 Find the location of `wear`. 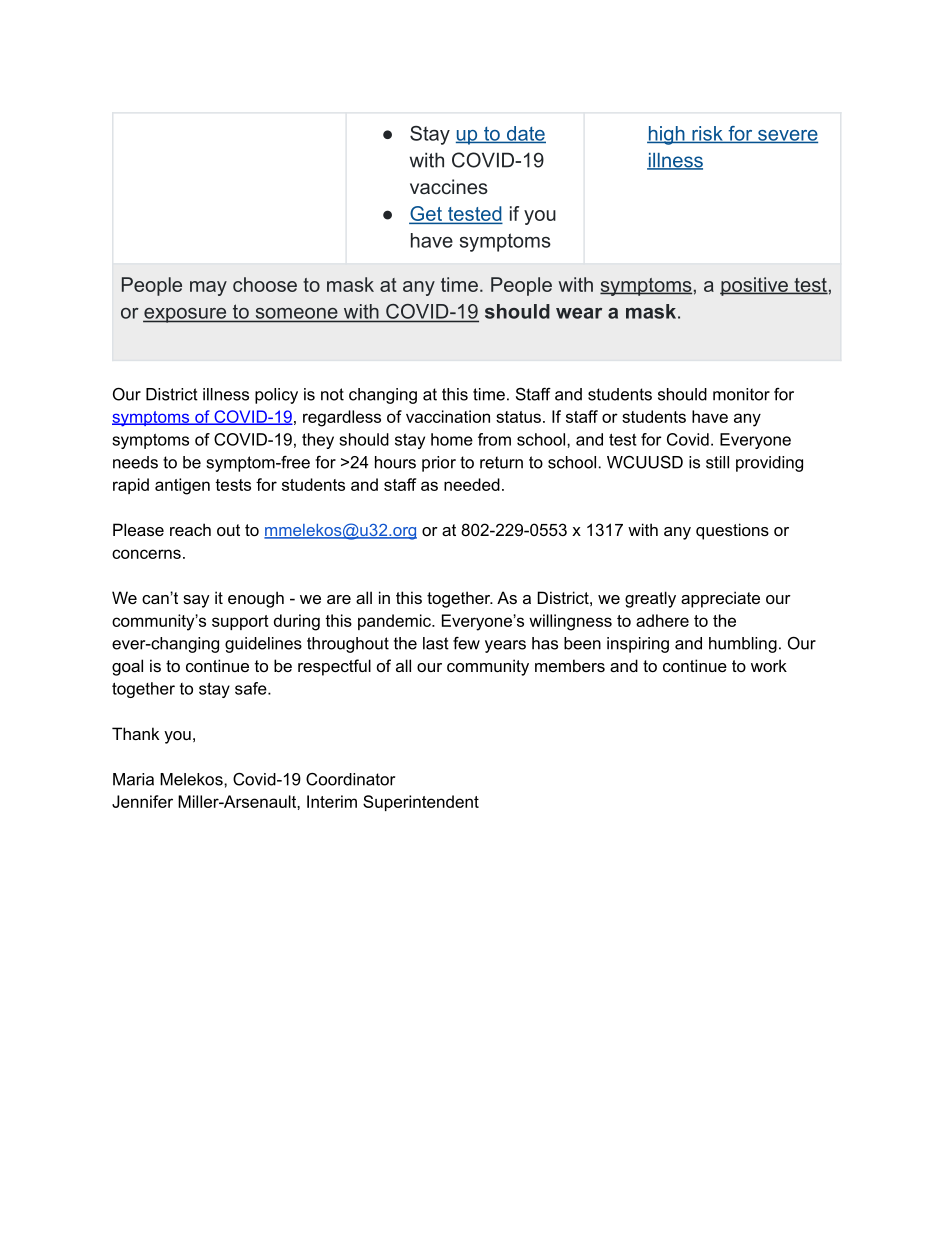

wear is located at coordinates (579, 313).
